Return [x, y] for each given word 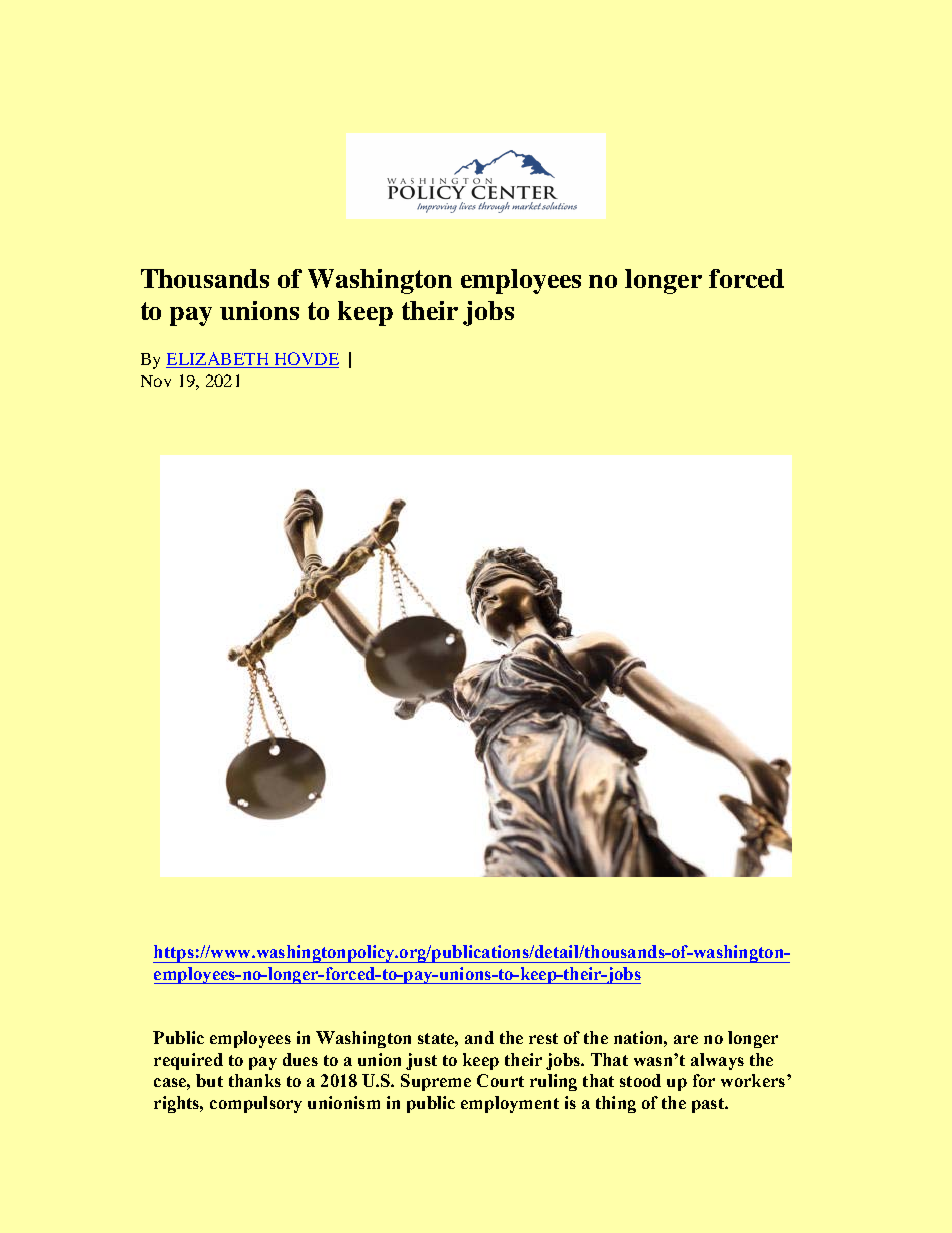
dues [300, 1059]
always [717, 1061]
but [209, 1080]
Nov [156, 381]
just [421, 1061]
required [188, 1061]
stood [640, 1080]
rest [543, 1038]
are [686, 1039]
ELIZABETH [218, 360]
